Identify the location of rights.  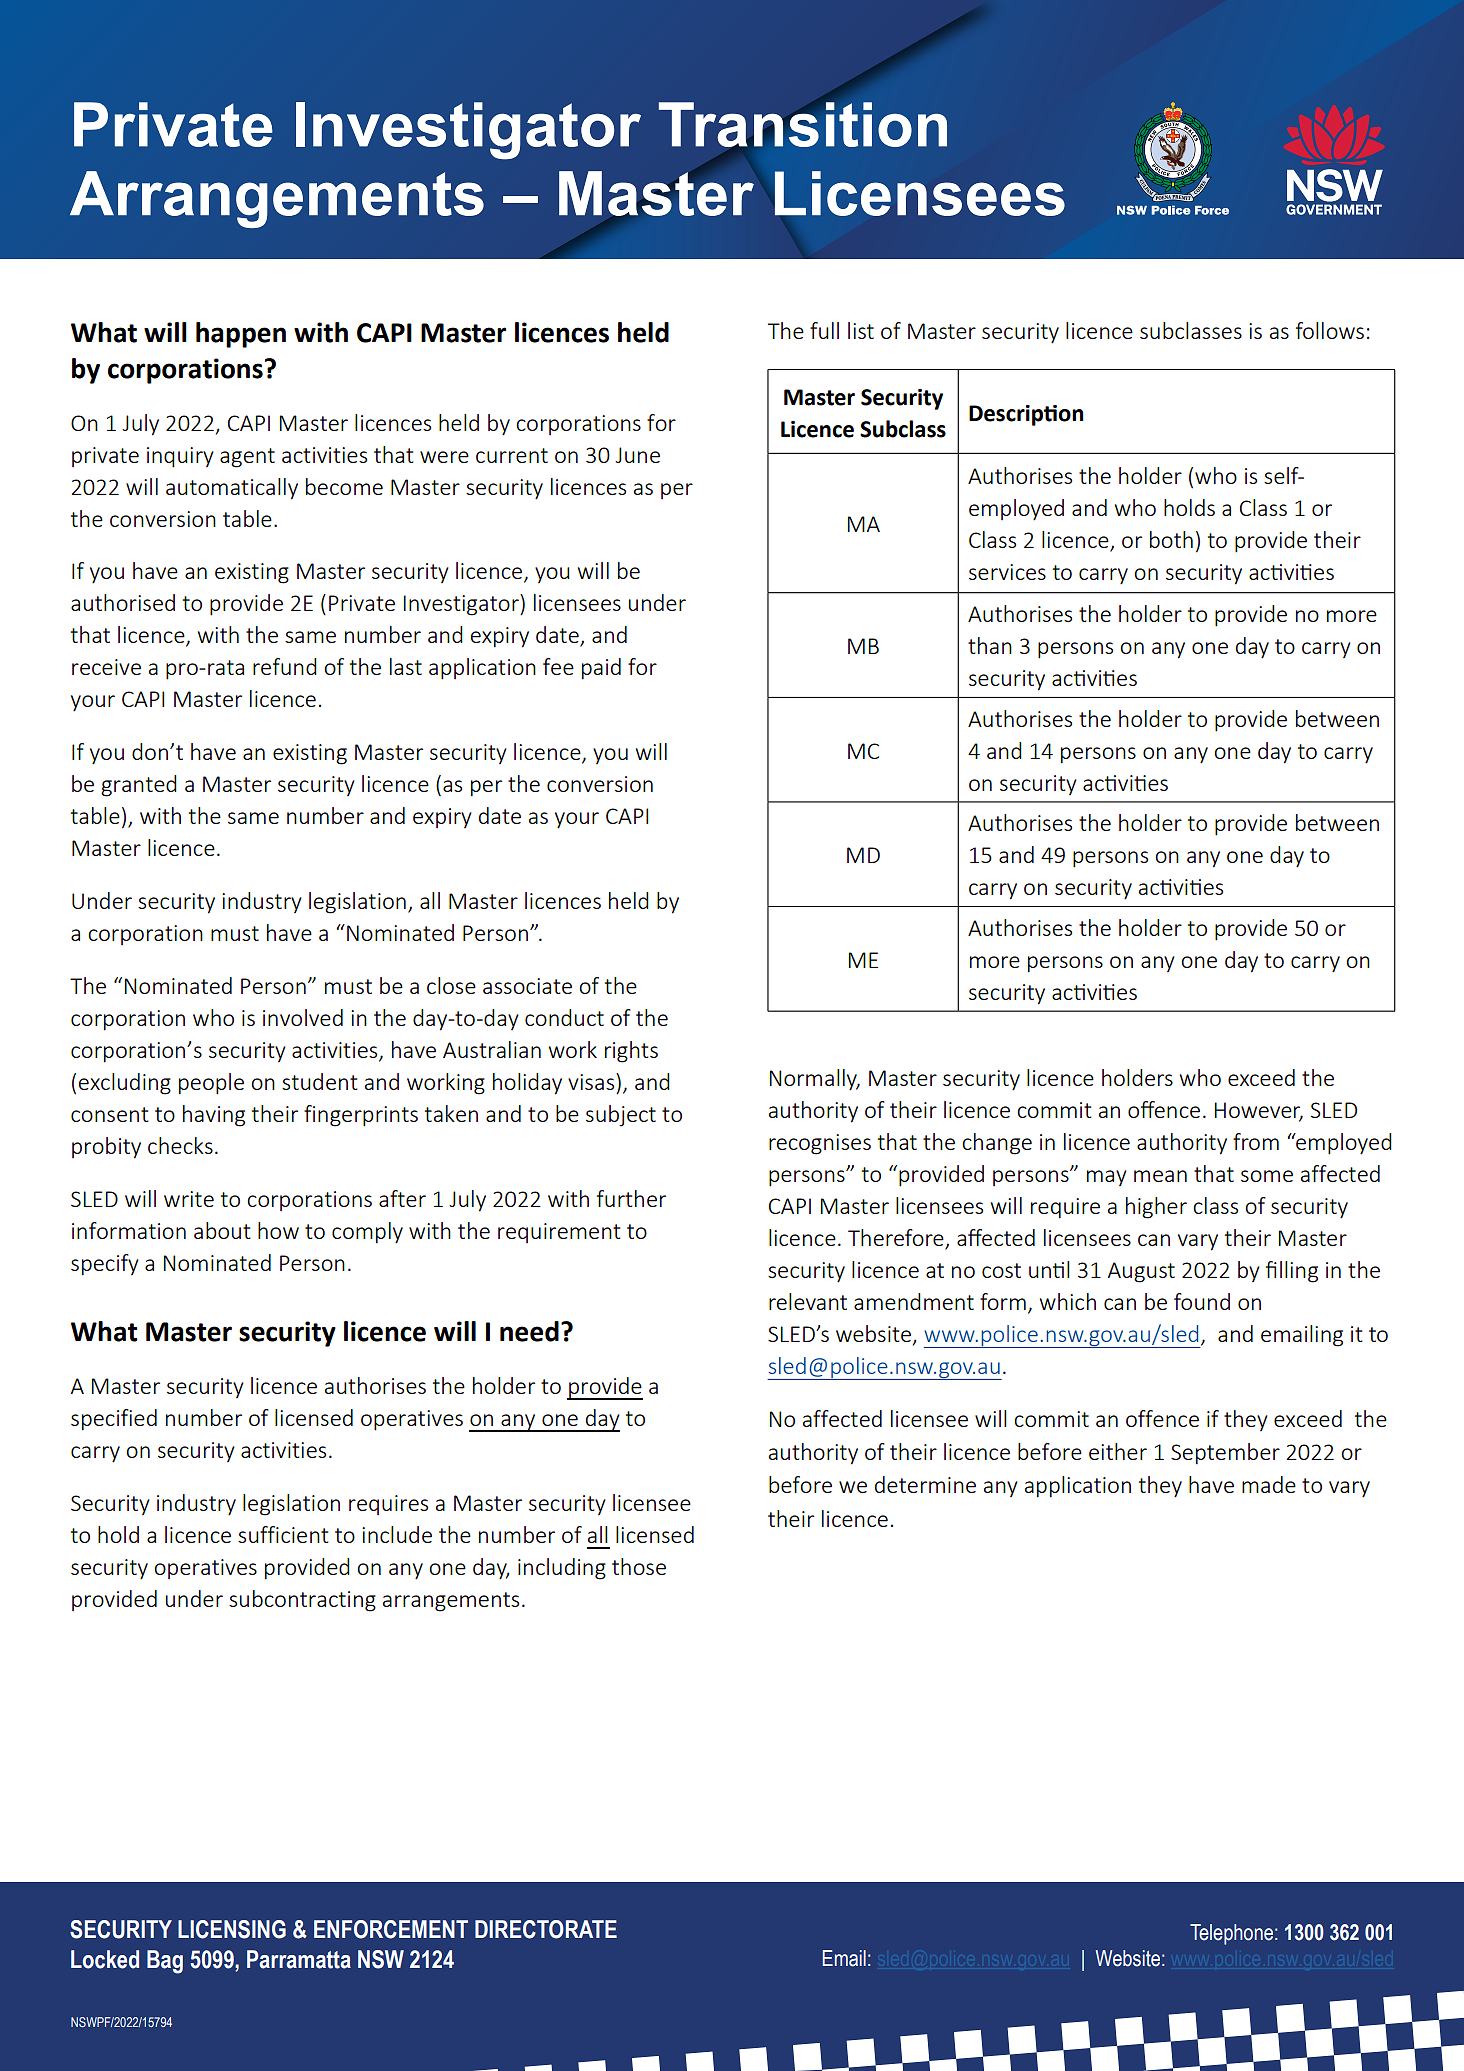
(631, 1052).
